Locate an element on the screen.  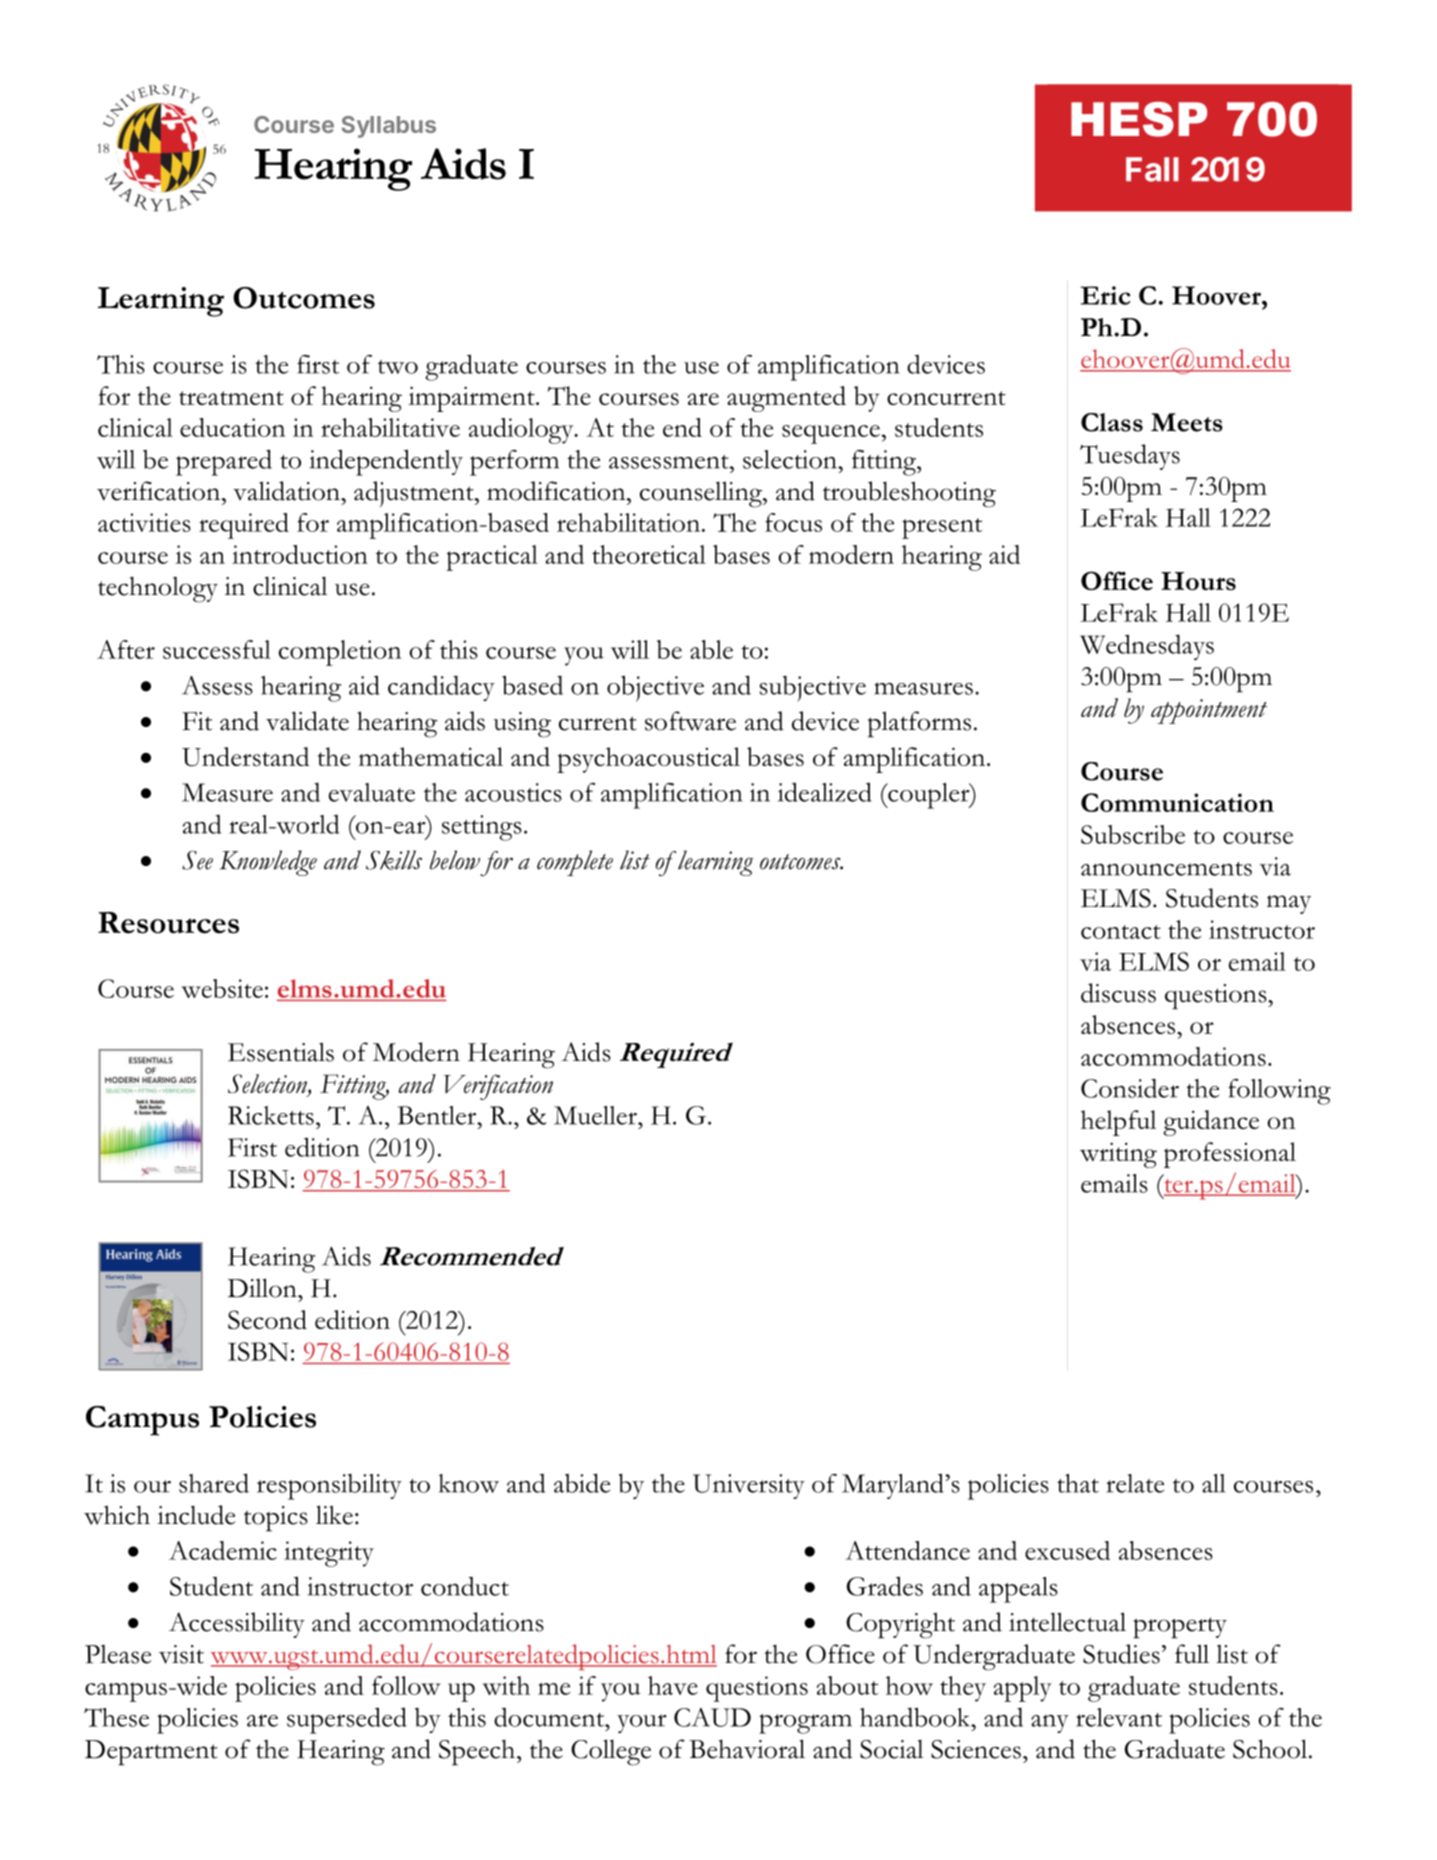
Fall is located at coordinates (1152, 169).
